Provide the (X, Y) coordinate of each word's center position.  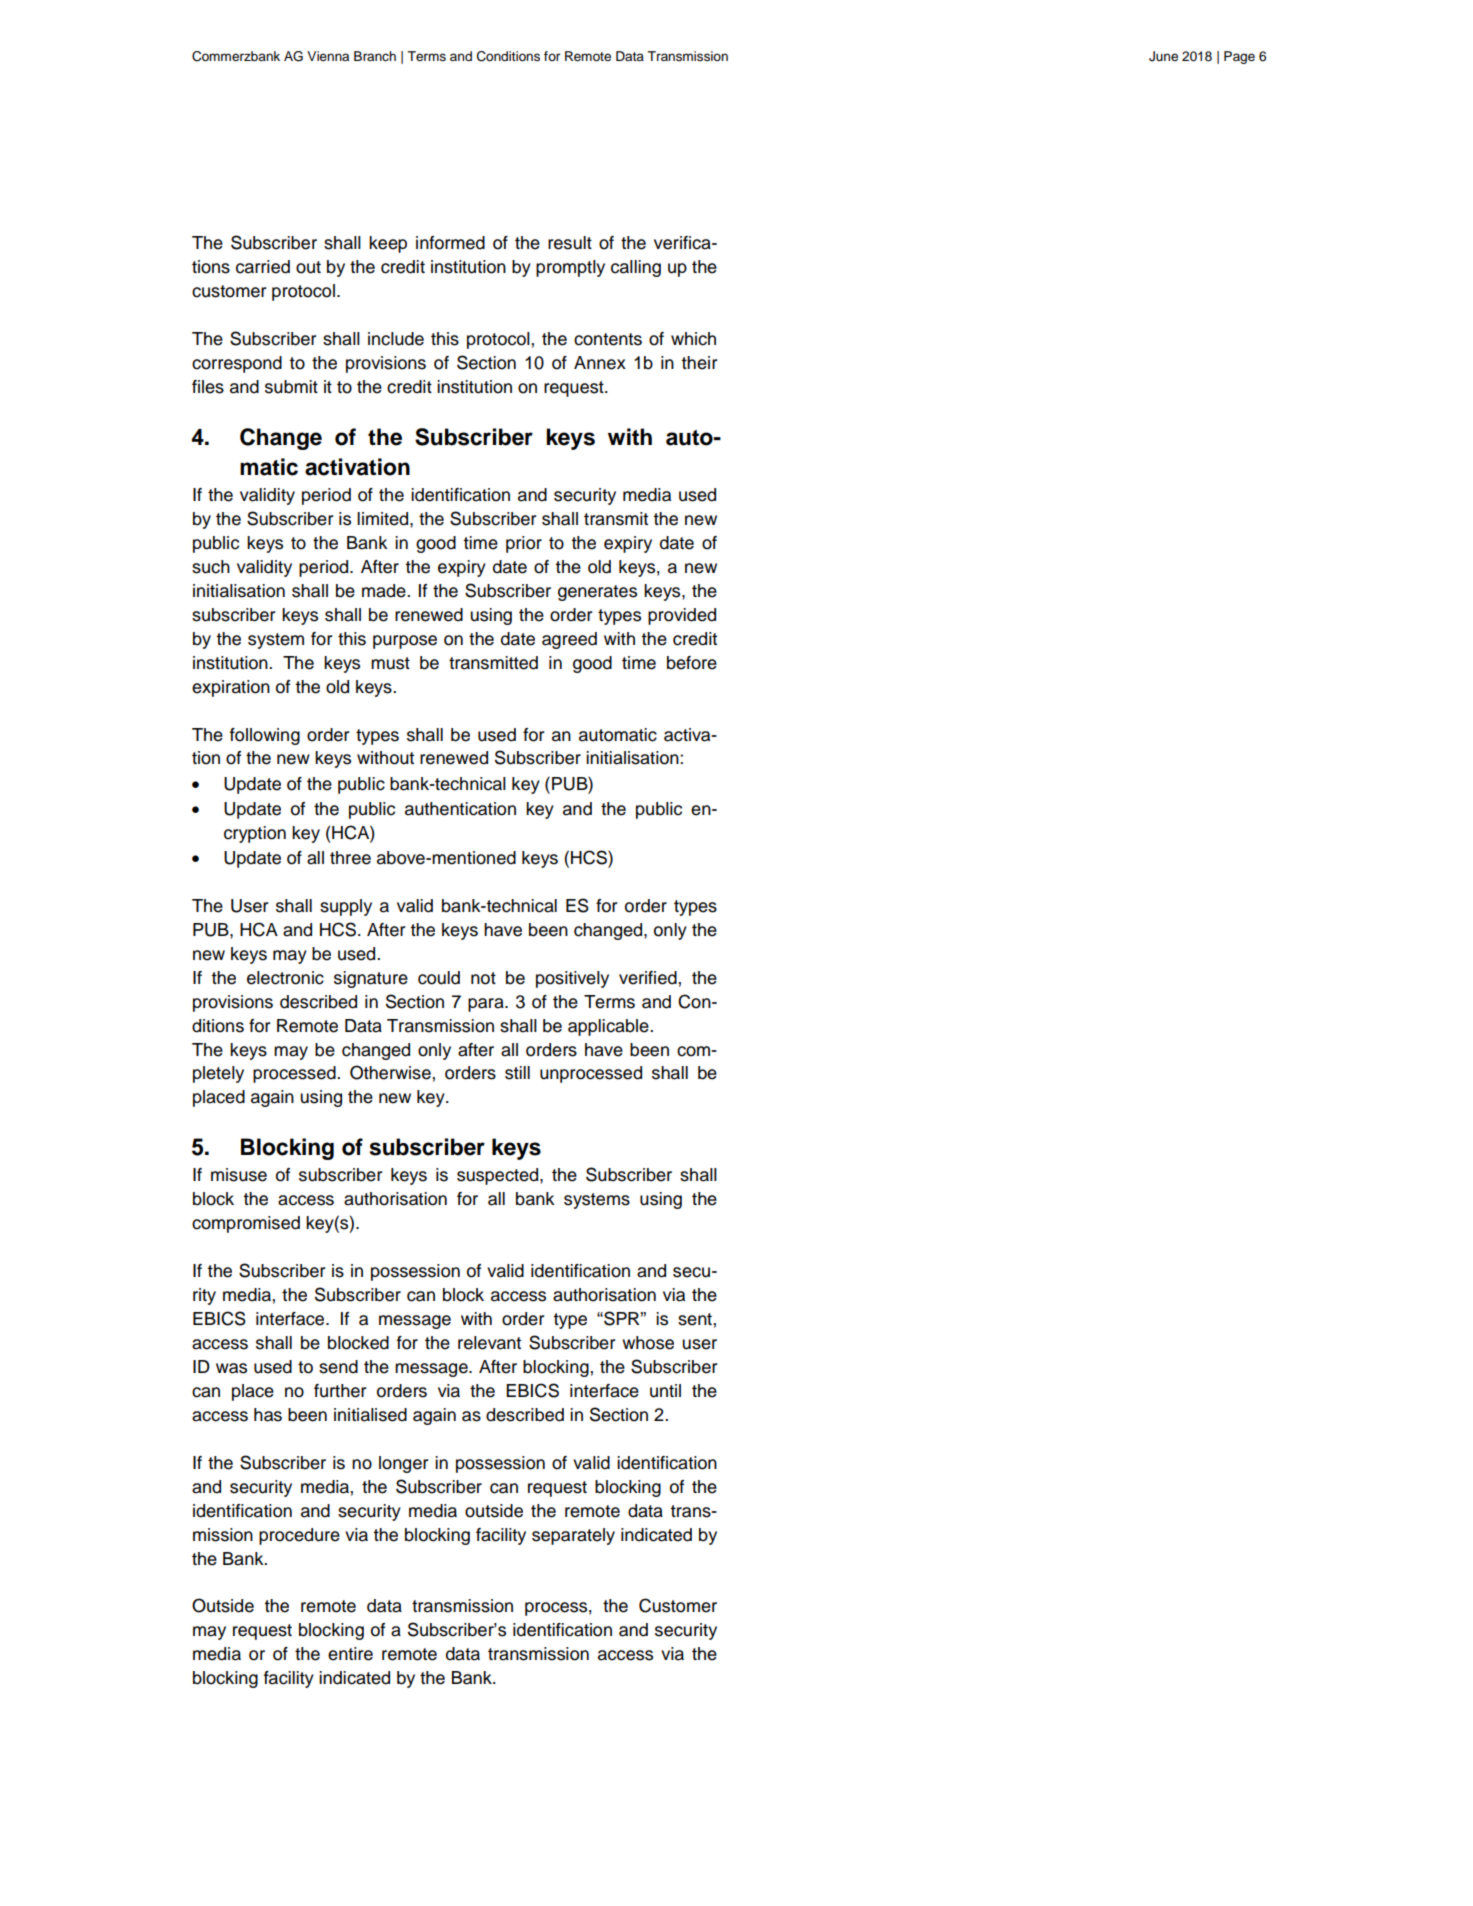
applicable (609, 1027)
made (385, 591)
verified (649, 978)
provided (682, 616)
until (665, 1391)
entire (350, 1654)
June (1163, 56)
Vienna (328, 56)
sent (696, 1319)
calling (636, 268)
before (692, 663)
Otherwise (391, 1072)
